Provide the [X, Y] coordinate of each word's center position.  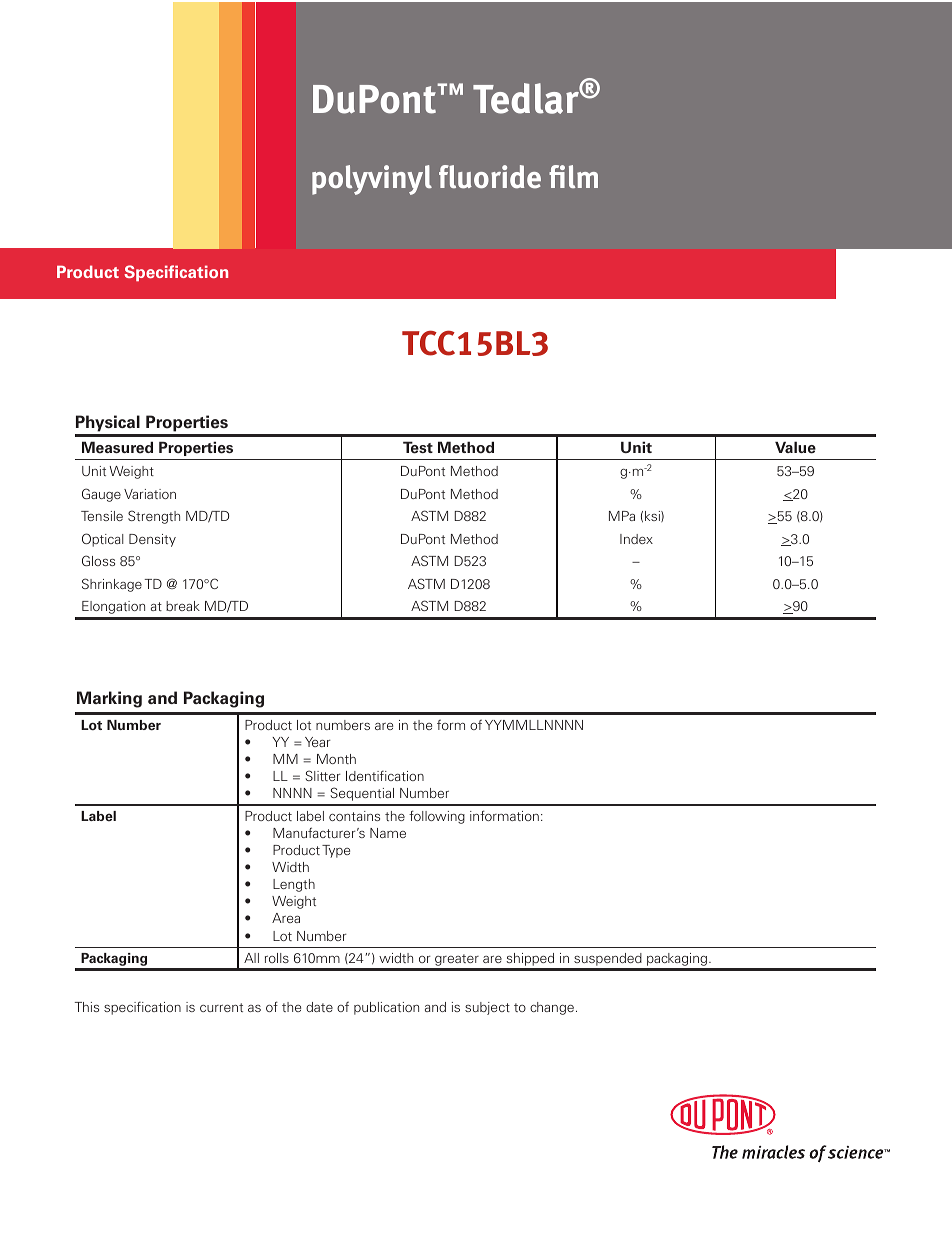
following [437, 817]
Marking [109, 699]
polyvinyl [372, 180]
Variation [150, 494]
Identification [385, 775]
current [221, 1007]
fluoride [490, 177]
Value [795, 447]
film [573, 176]
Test [418, 447]
